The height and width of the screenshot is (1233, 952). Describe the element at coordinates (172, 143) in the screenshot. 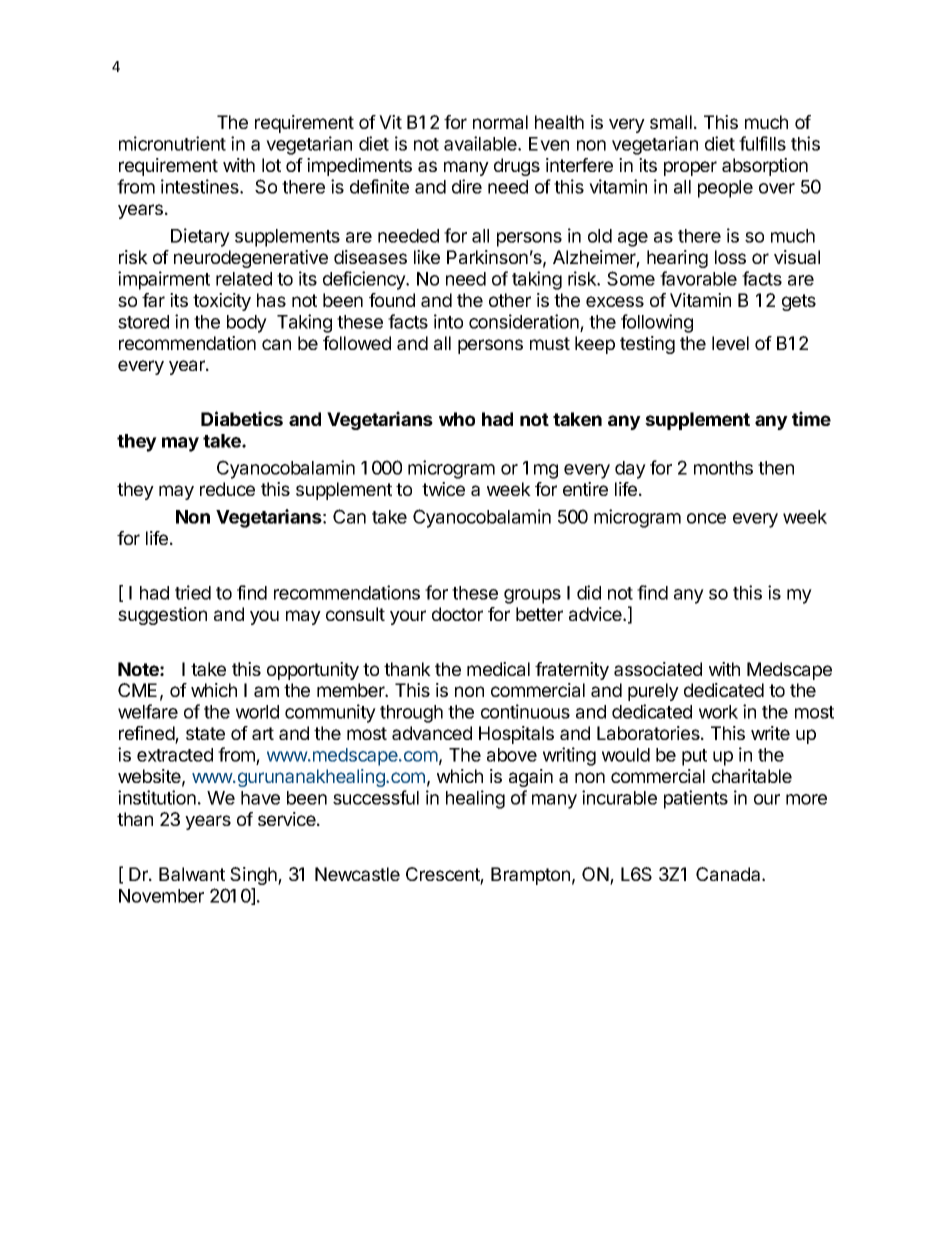

I see `micronutrient` at that location.
